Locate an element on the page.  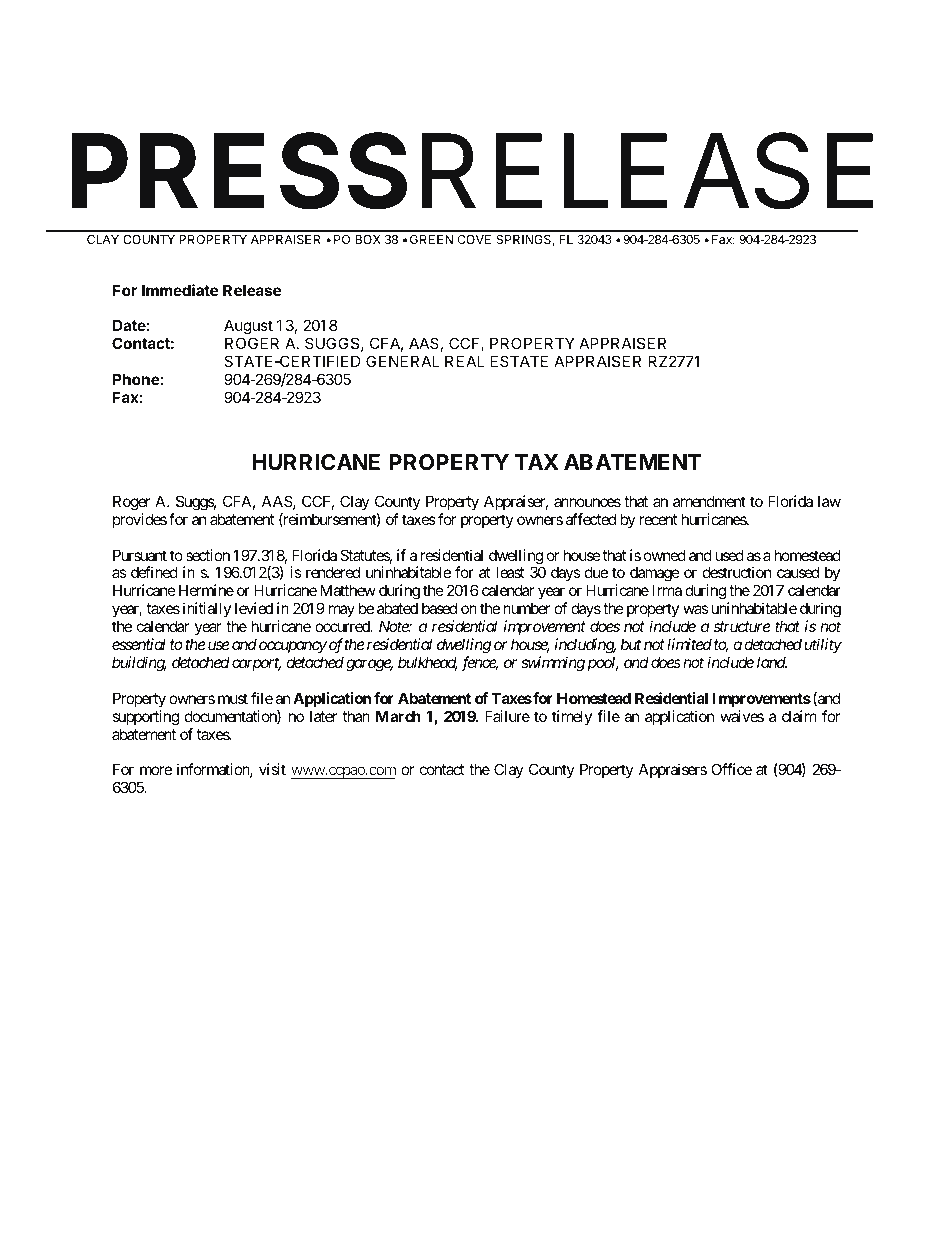
GENERAL is located at coordinates (403, 361).
